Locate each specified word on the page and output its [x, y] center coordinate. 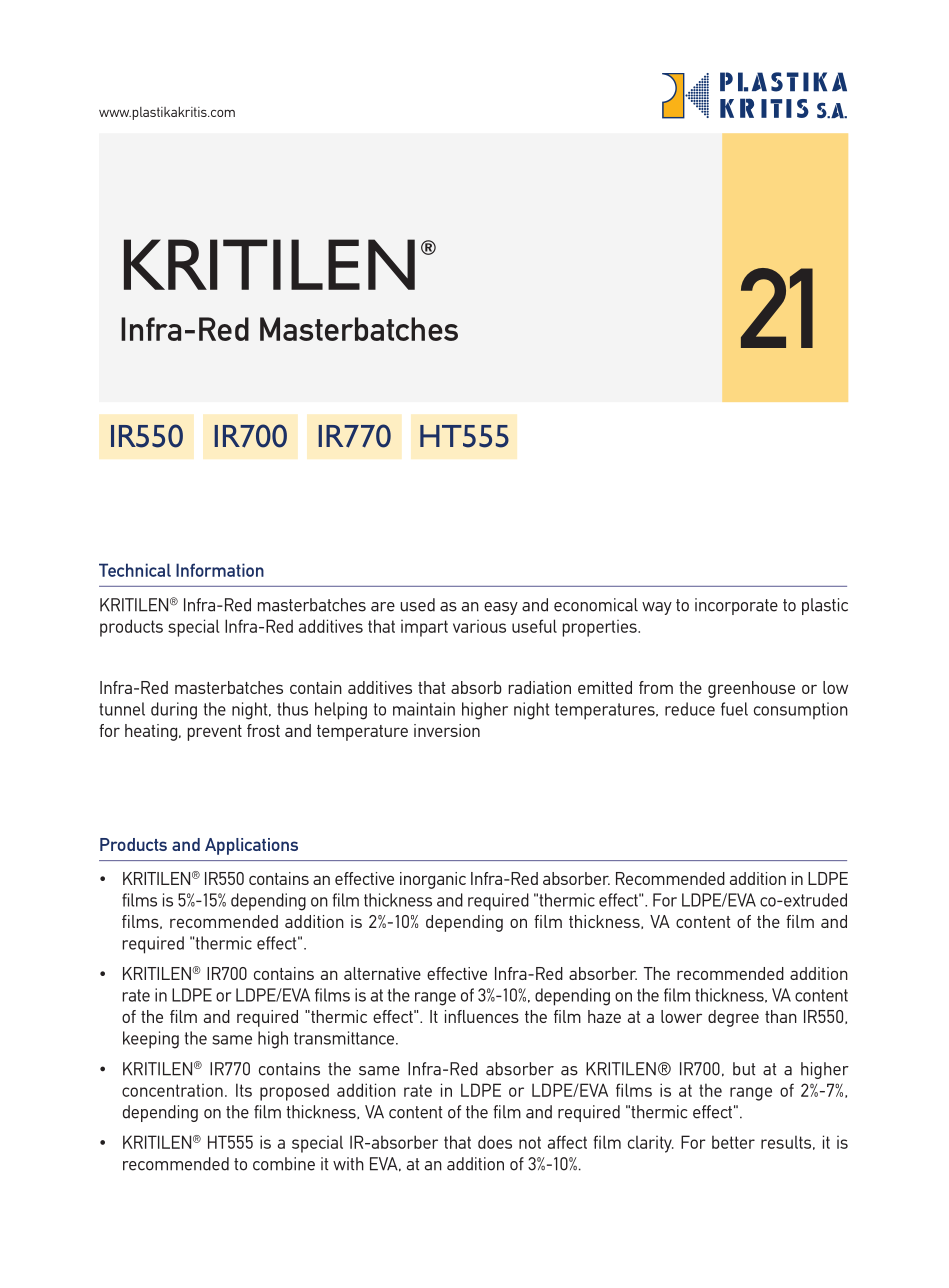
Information [220, 570]
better [733, 1142]
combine [284, 1164]
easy [501, 608]
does [495, 1142]
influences [482, 1016]
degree [733, 1018]
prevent [214, 733]
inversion [447, 730]
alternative [382, 973]
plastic [825, 606]
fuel [734, 709]
